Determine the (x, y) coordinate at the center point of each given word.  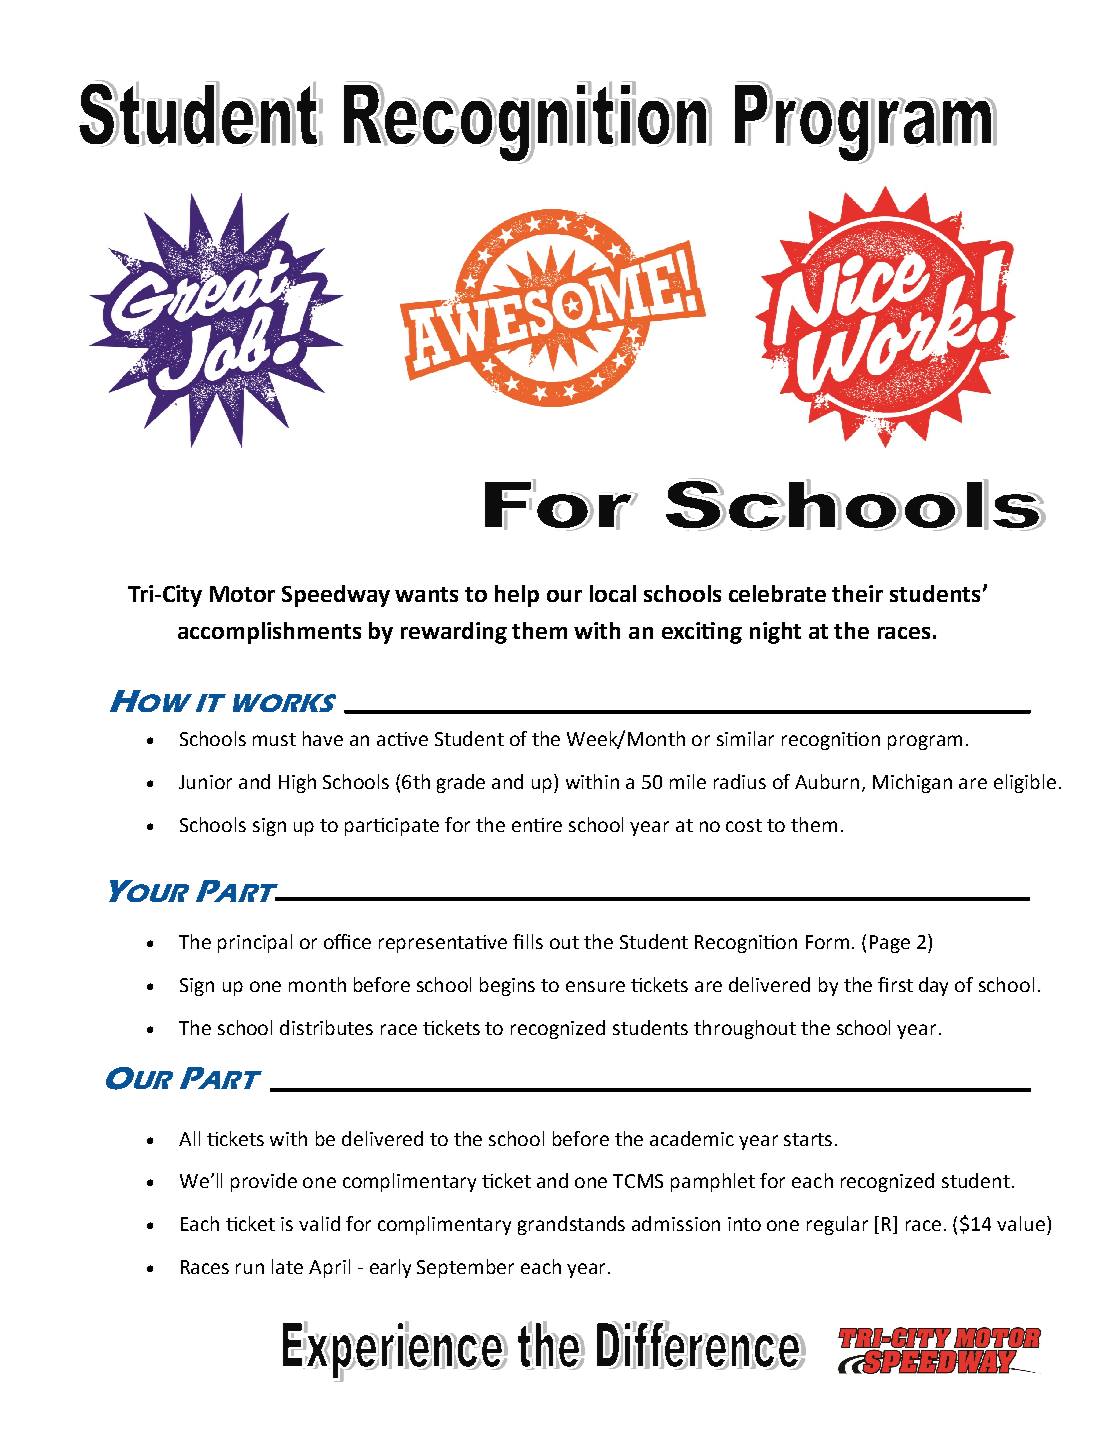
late (287, 1266)
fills (528, 941)
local (613, 593)
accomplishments (269, 633)
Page (890, 944)
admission (676, 1223)
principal (255, 943)
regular (837, 1225)
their (857, 593)
